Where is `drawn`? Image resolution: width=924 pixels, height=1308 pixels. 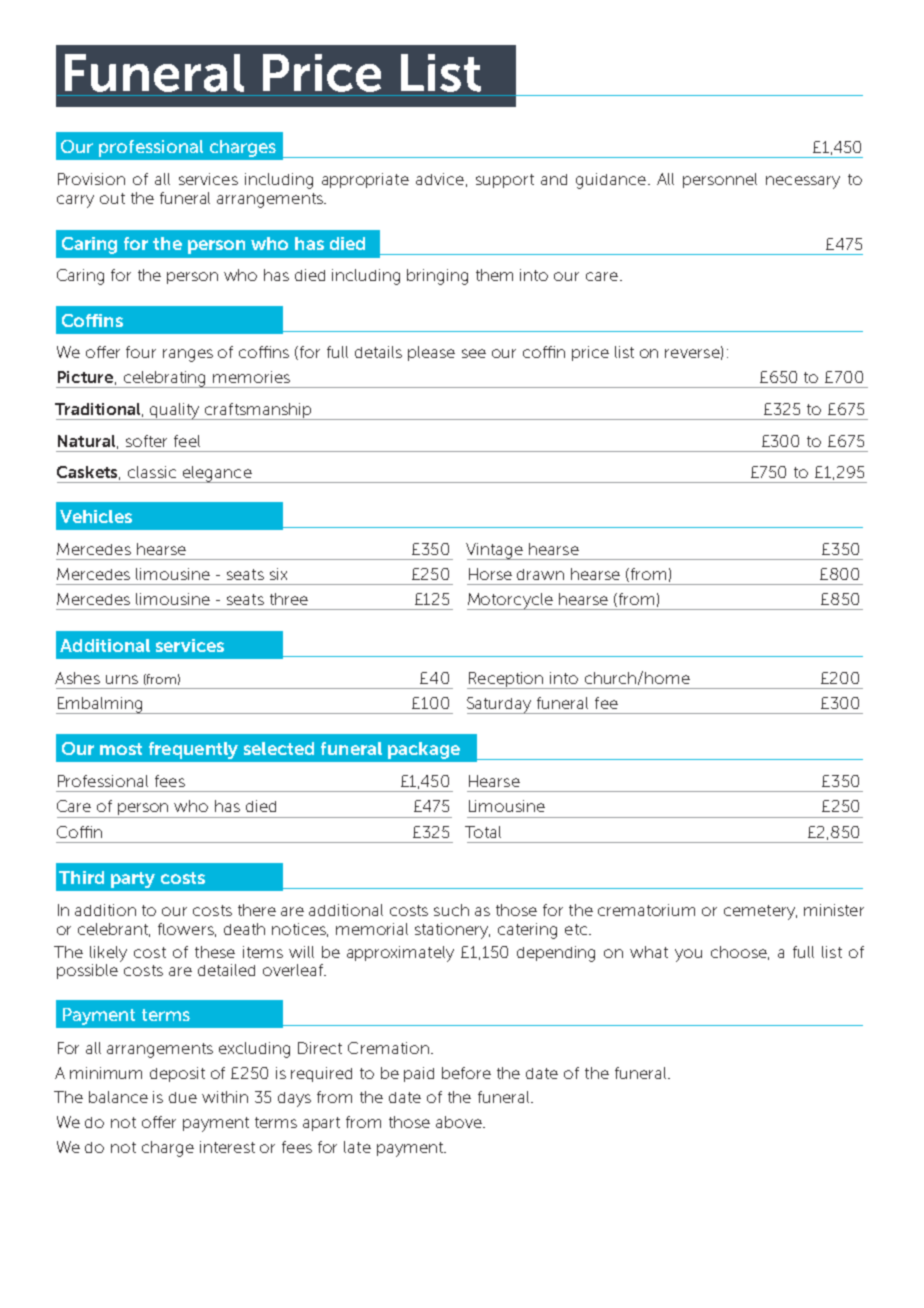 drawn is located at coordinates (540, 574).
